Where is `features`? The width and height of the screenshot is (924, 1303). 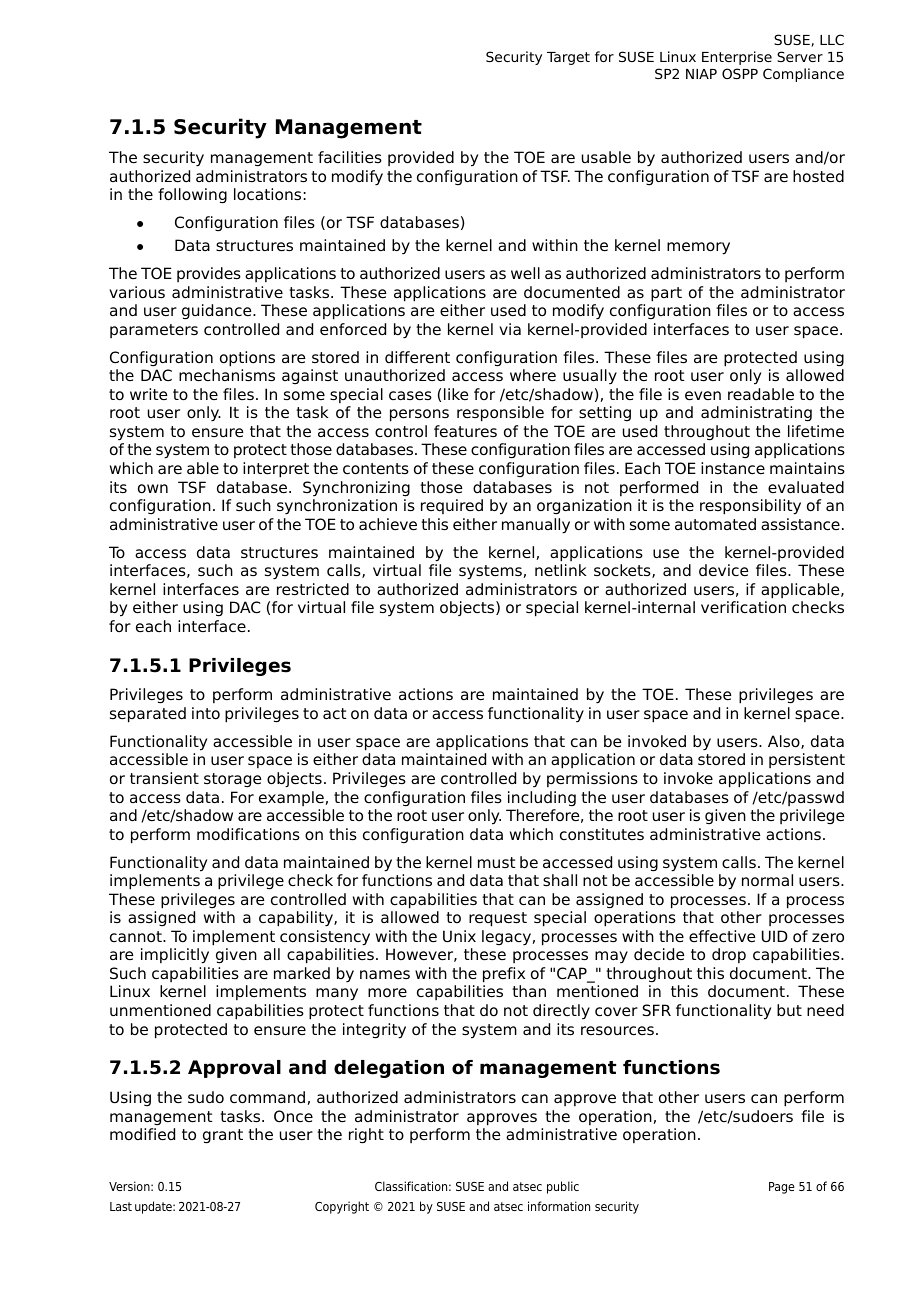 features is located at coordinates (465, 431).
